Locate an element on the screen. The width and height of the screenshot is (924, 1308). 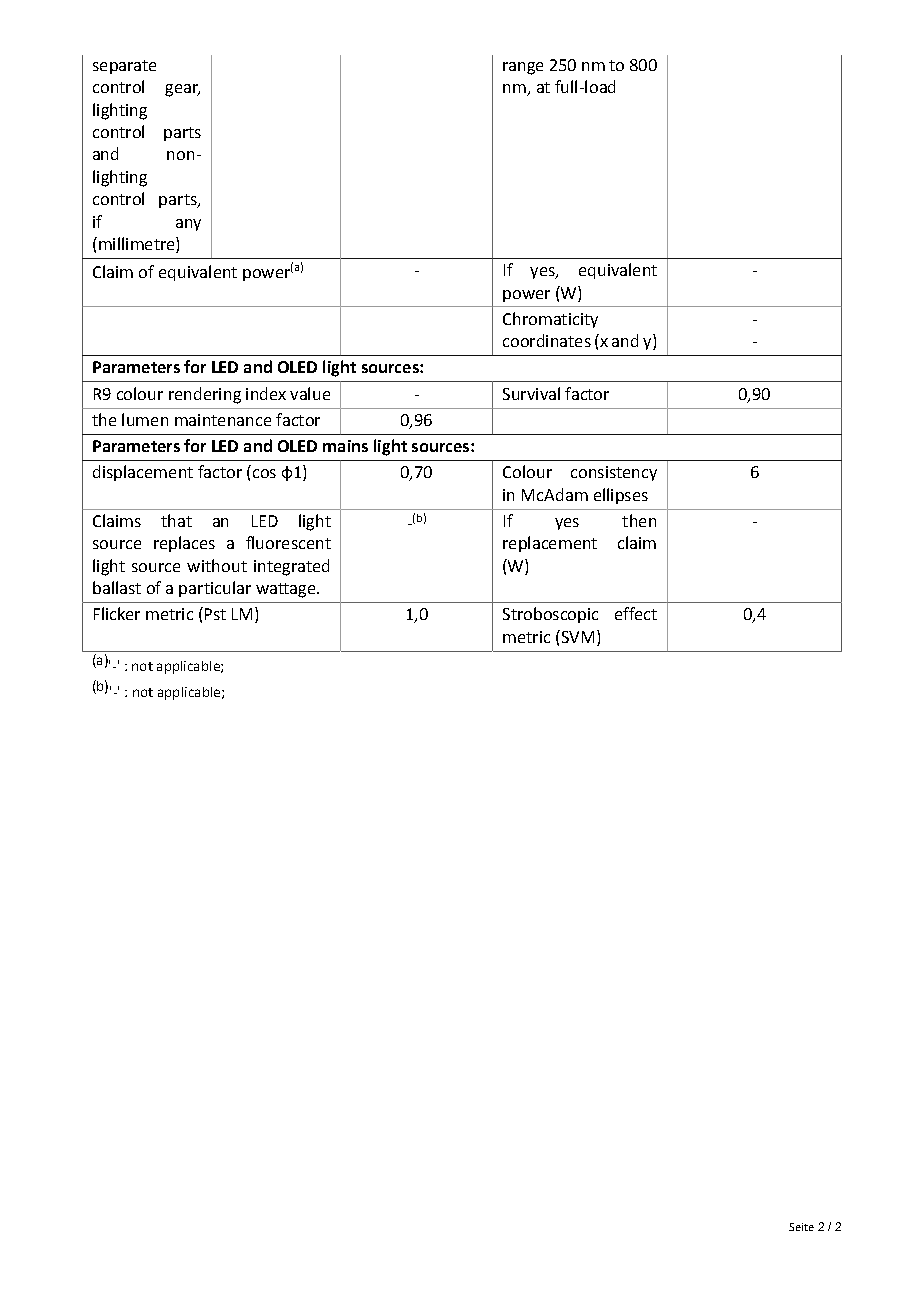
Flicker is located at coordinates (117, 613).
